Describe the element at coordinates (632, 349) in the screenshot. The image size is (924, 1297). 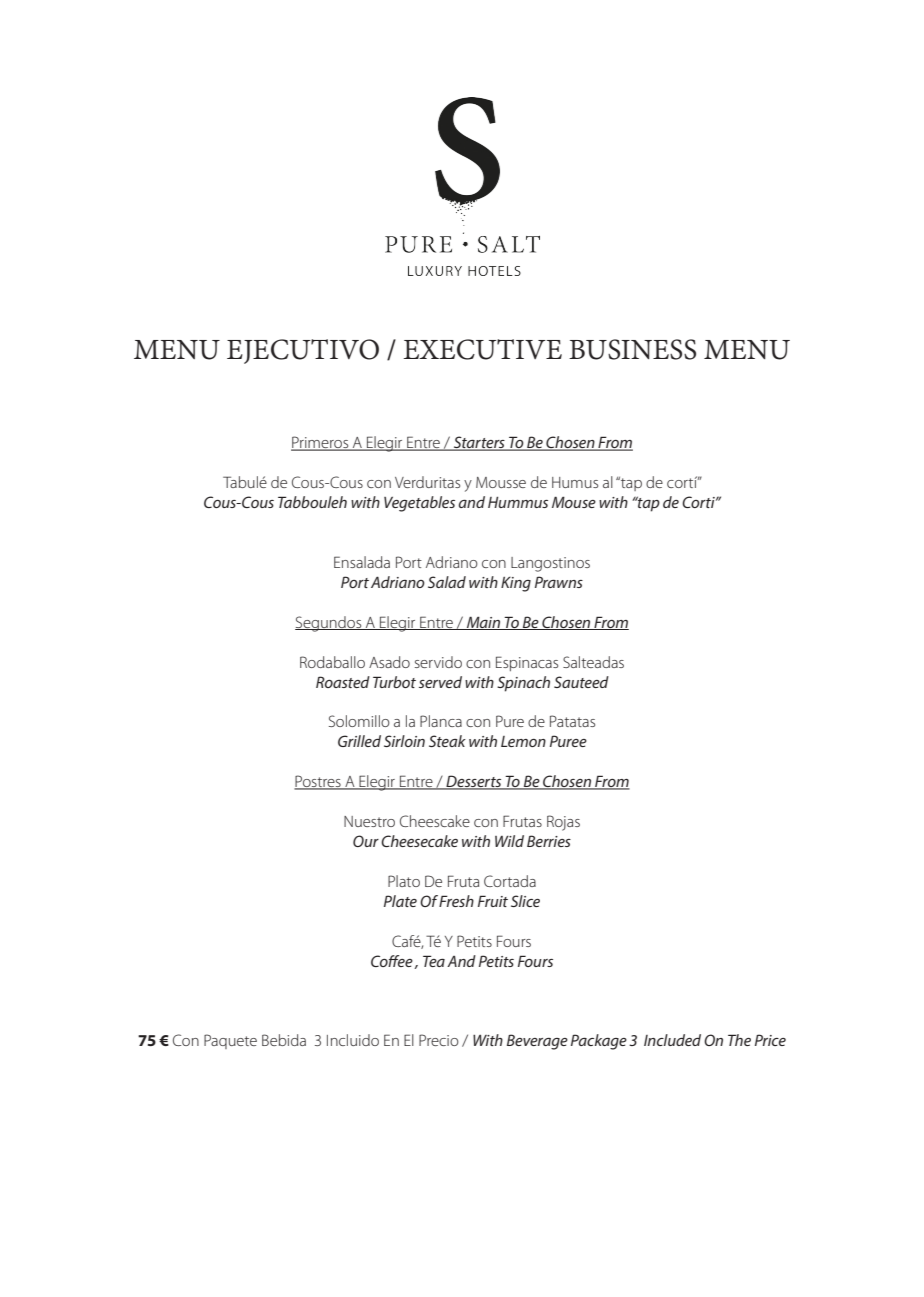
I see `BUSINESS` at that location.
